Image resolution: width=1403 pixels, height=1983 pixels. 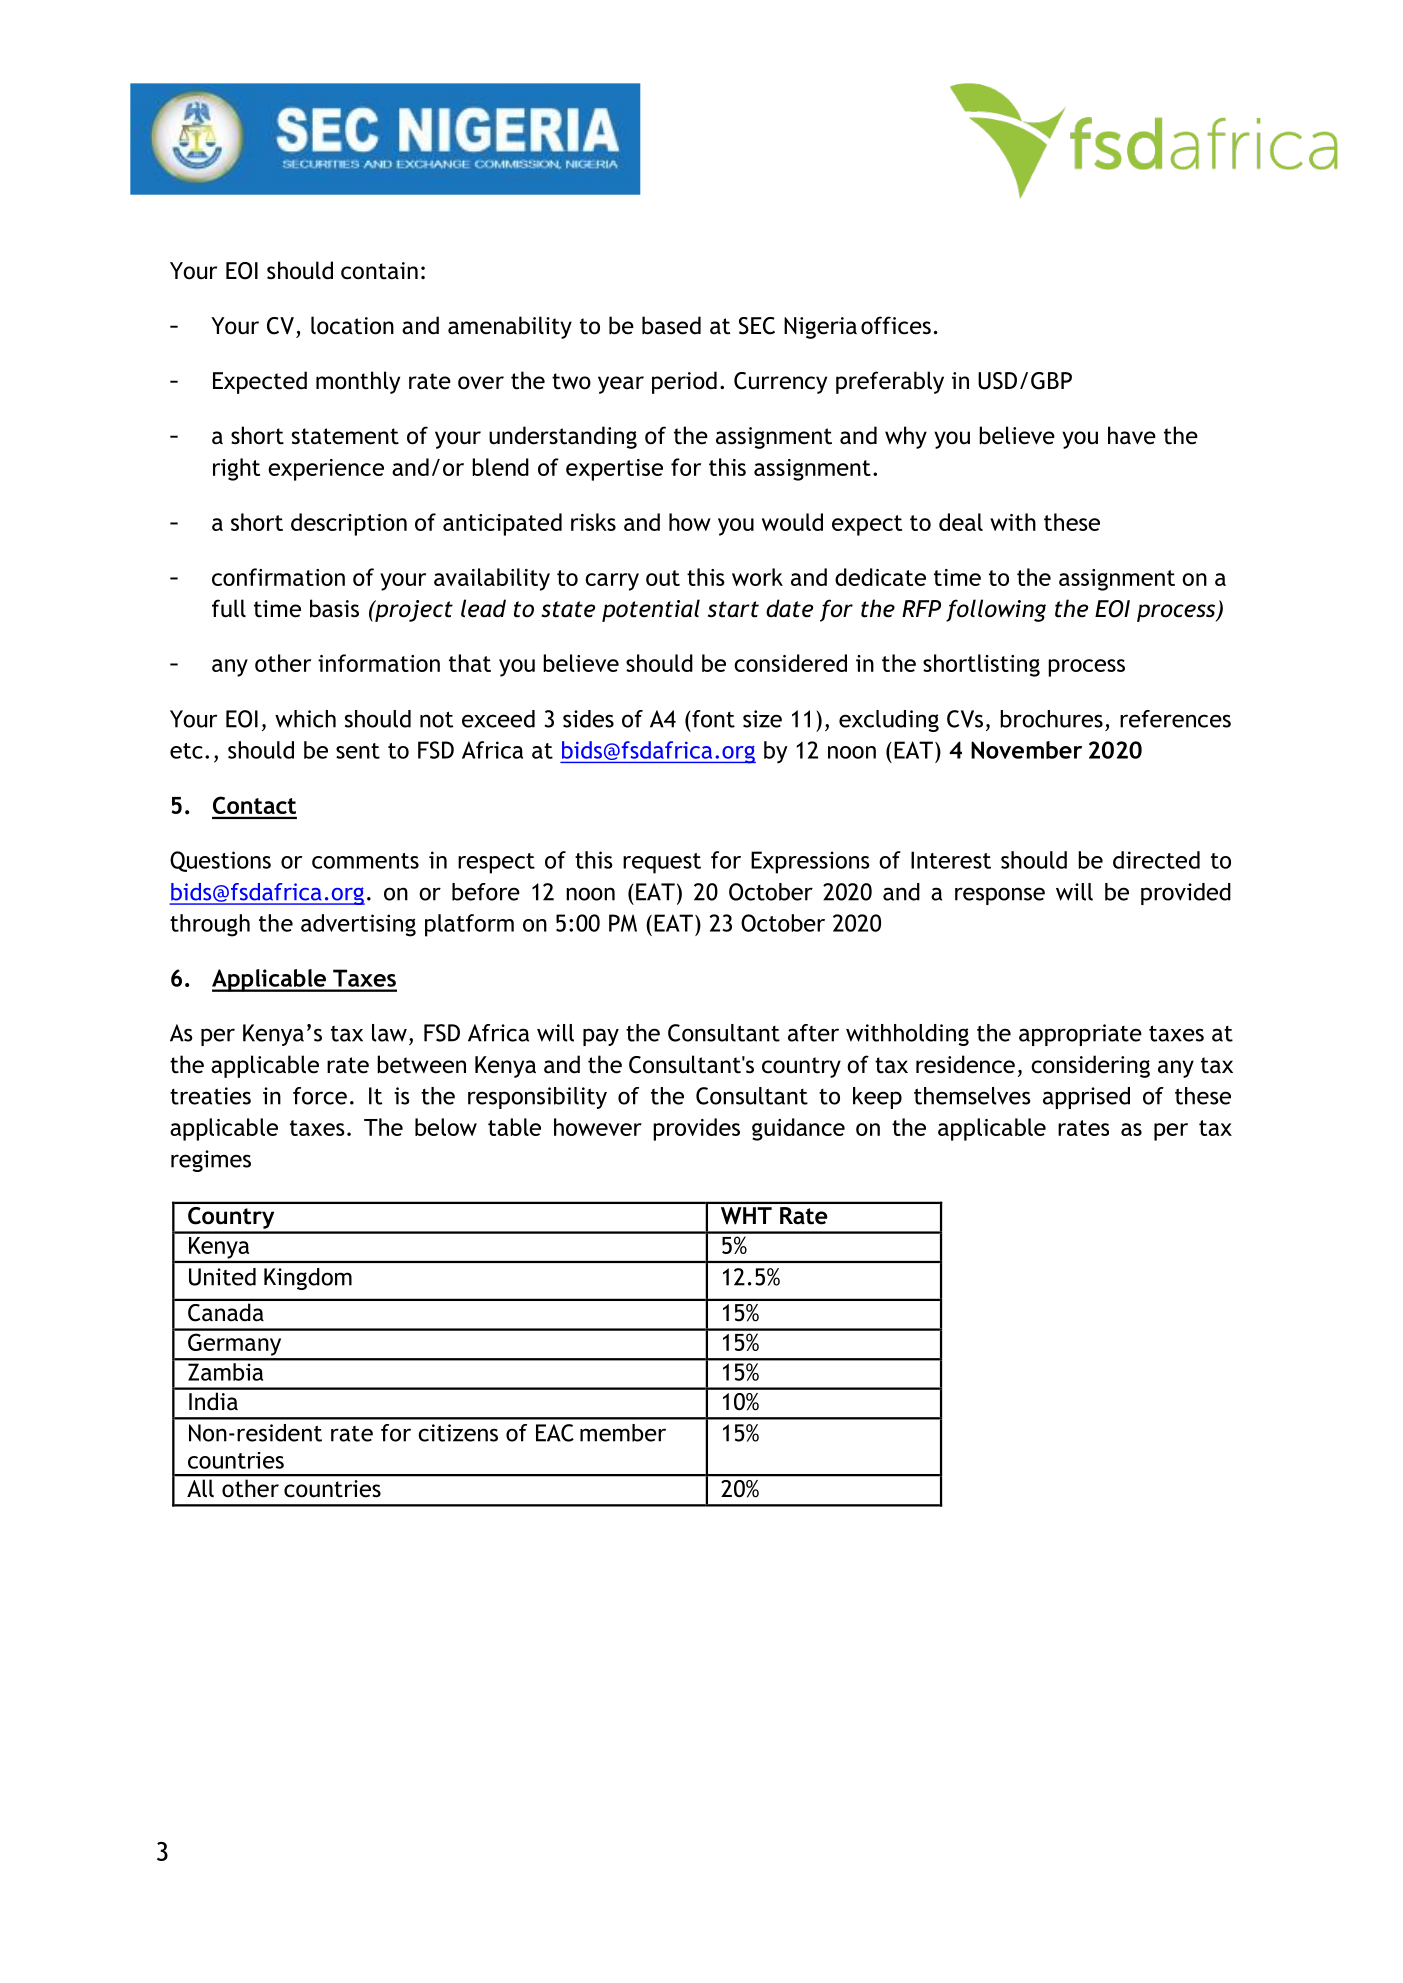 What do you see at coordinates (623, 1433) in the screenshot?
I see `member` at bounding box center [623, 1433].
